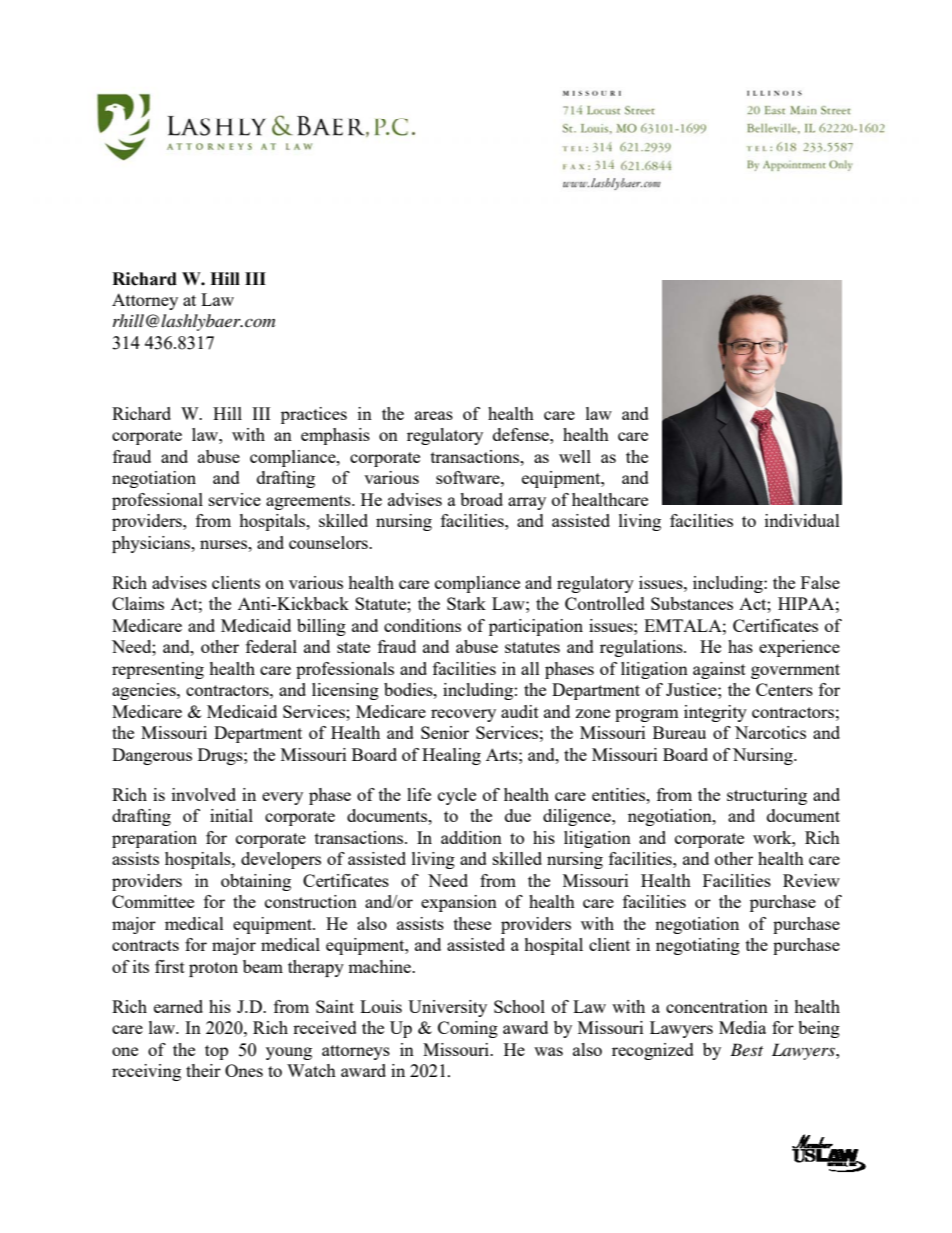  What do you see at coordinates (434, 415) in the document?
I see `areas` at bounding box center [434, 415].
